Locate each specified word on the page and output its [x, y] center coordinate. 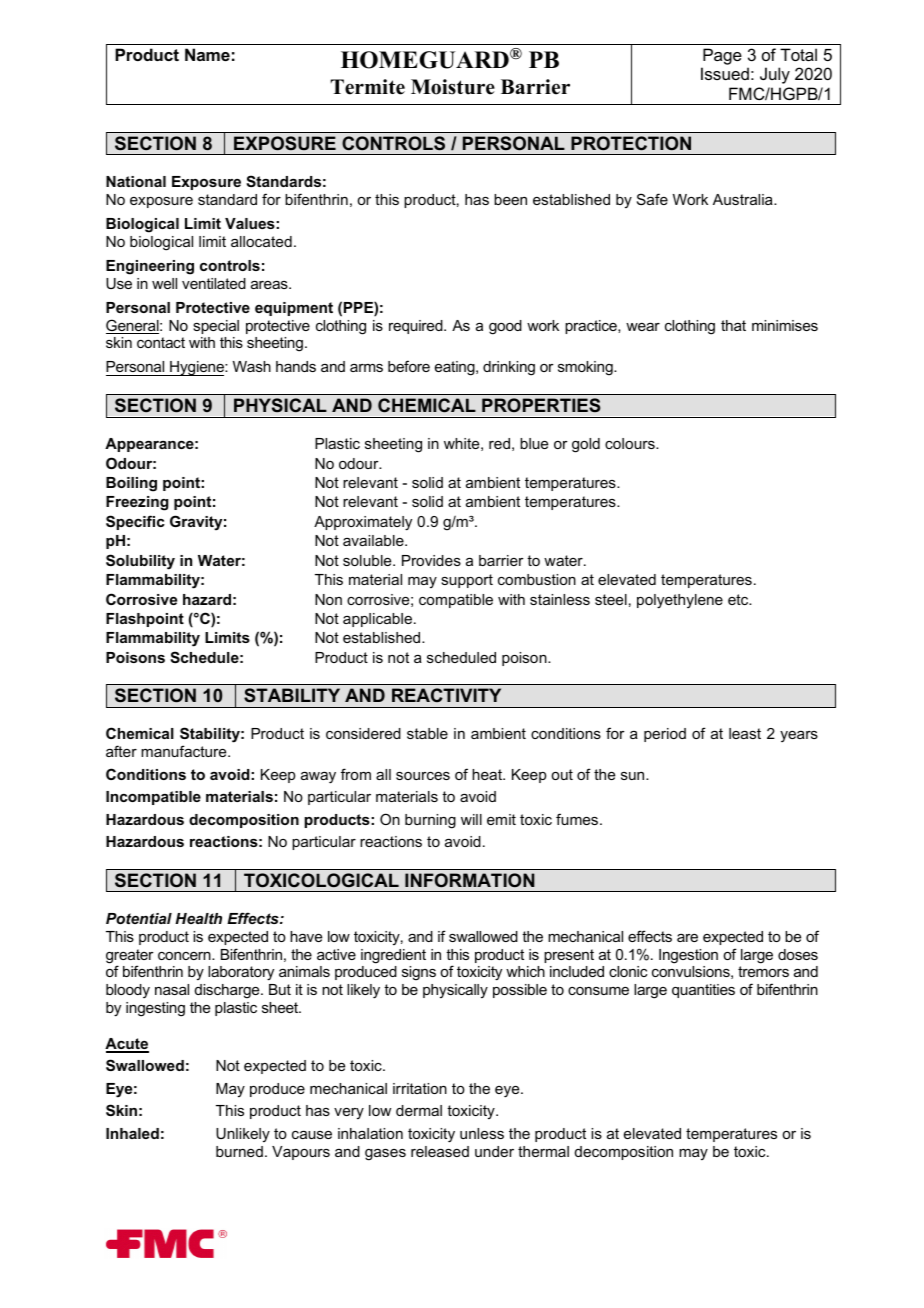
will [471, 819]
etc [739, 599]
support [467, 581]
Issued [725, 73]
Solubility [140, 562]
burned [239, 1151]
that [733, 325]
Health [198, 918]
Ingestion [688, 956]
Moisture [453, 87]
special [216, 327]
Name [207, 54]
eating [456, 368]
